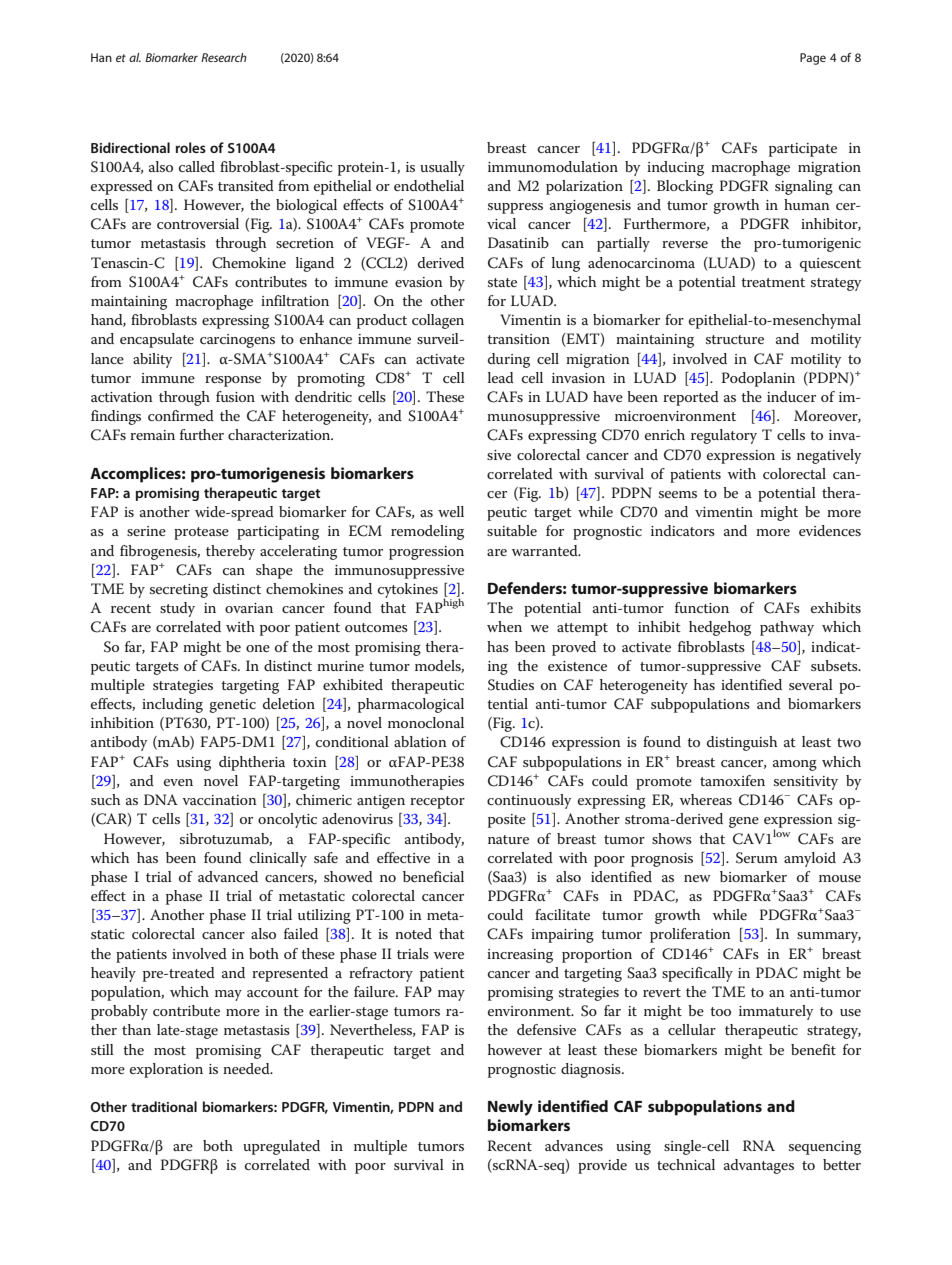  I want to click on Page, so click(813, 59).
